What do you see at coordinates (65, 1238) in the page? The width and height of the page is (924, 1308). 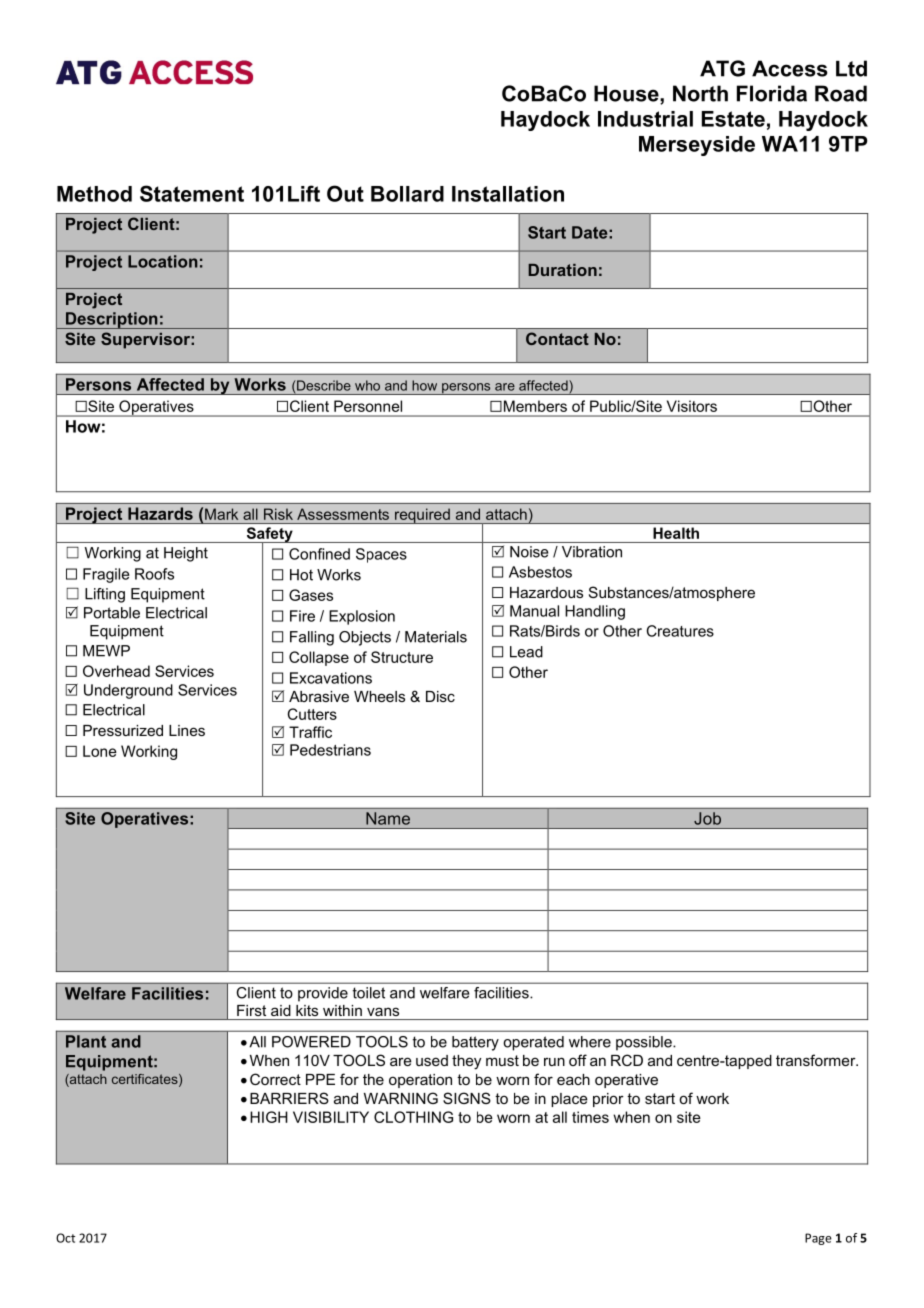 I see `Oct` at bounding box center [65, 1238].
